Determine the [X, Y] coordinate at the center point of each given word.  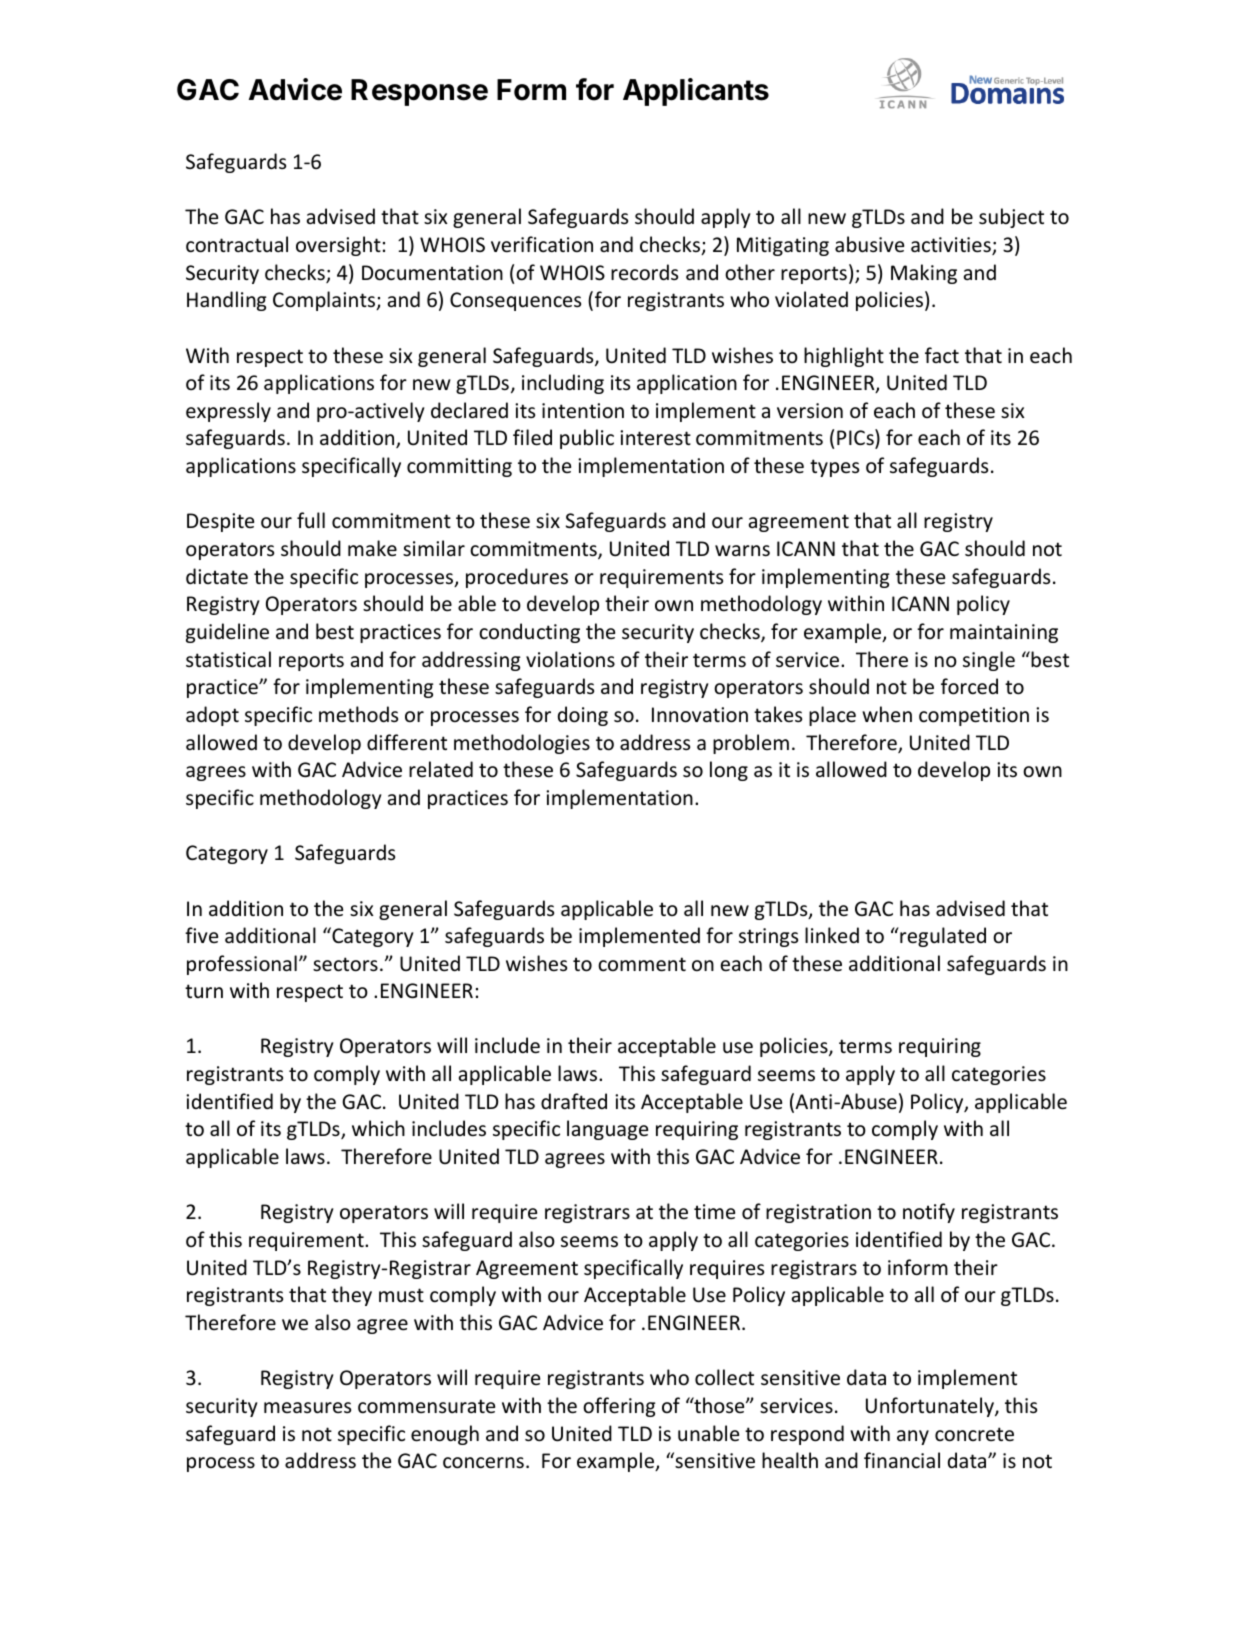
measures [307, 1408]
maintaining [1004, 633]
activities [952, 246]
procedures [517, 578]
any [913, 1437]
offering [619, 1407]
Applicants [696, 92]
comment [642, 964]
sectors [345, 964]
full [311, 520]
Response [419, 92]
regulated [942, 937]
